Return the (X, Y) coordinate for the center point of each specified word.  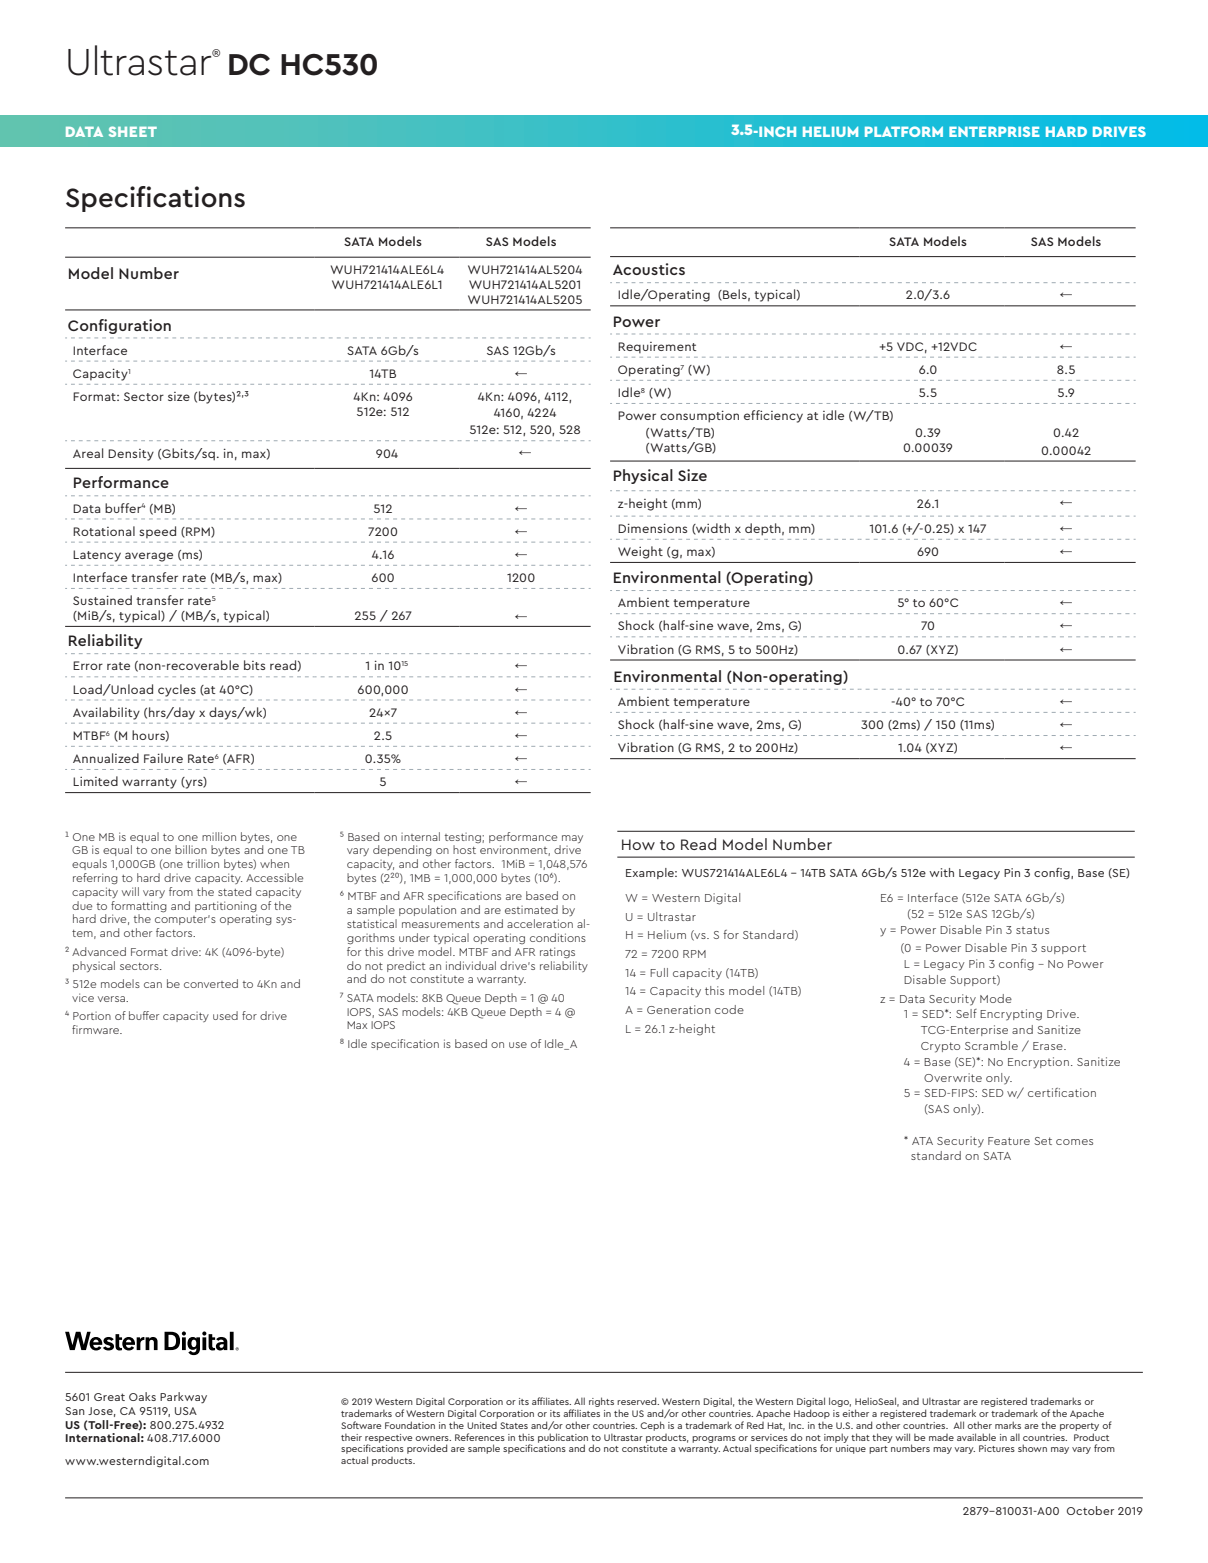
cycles (177, 690)
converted (211, 983)
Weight (640, 552)
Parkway (183, 1398)
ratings (557, 953)
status (1032, 930)
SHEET (133, 131)
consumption (699, 416)
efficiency (773, 416)
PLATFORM (904, 131)
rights (601, 1402)
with (941, 872)
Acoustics (649, 269)
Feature (1009, 1141)
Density (131, 455)
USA (186, 1411)
